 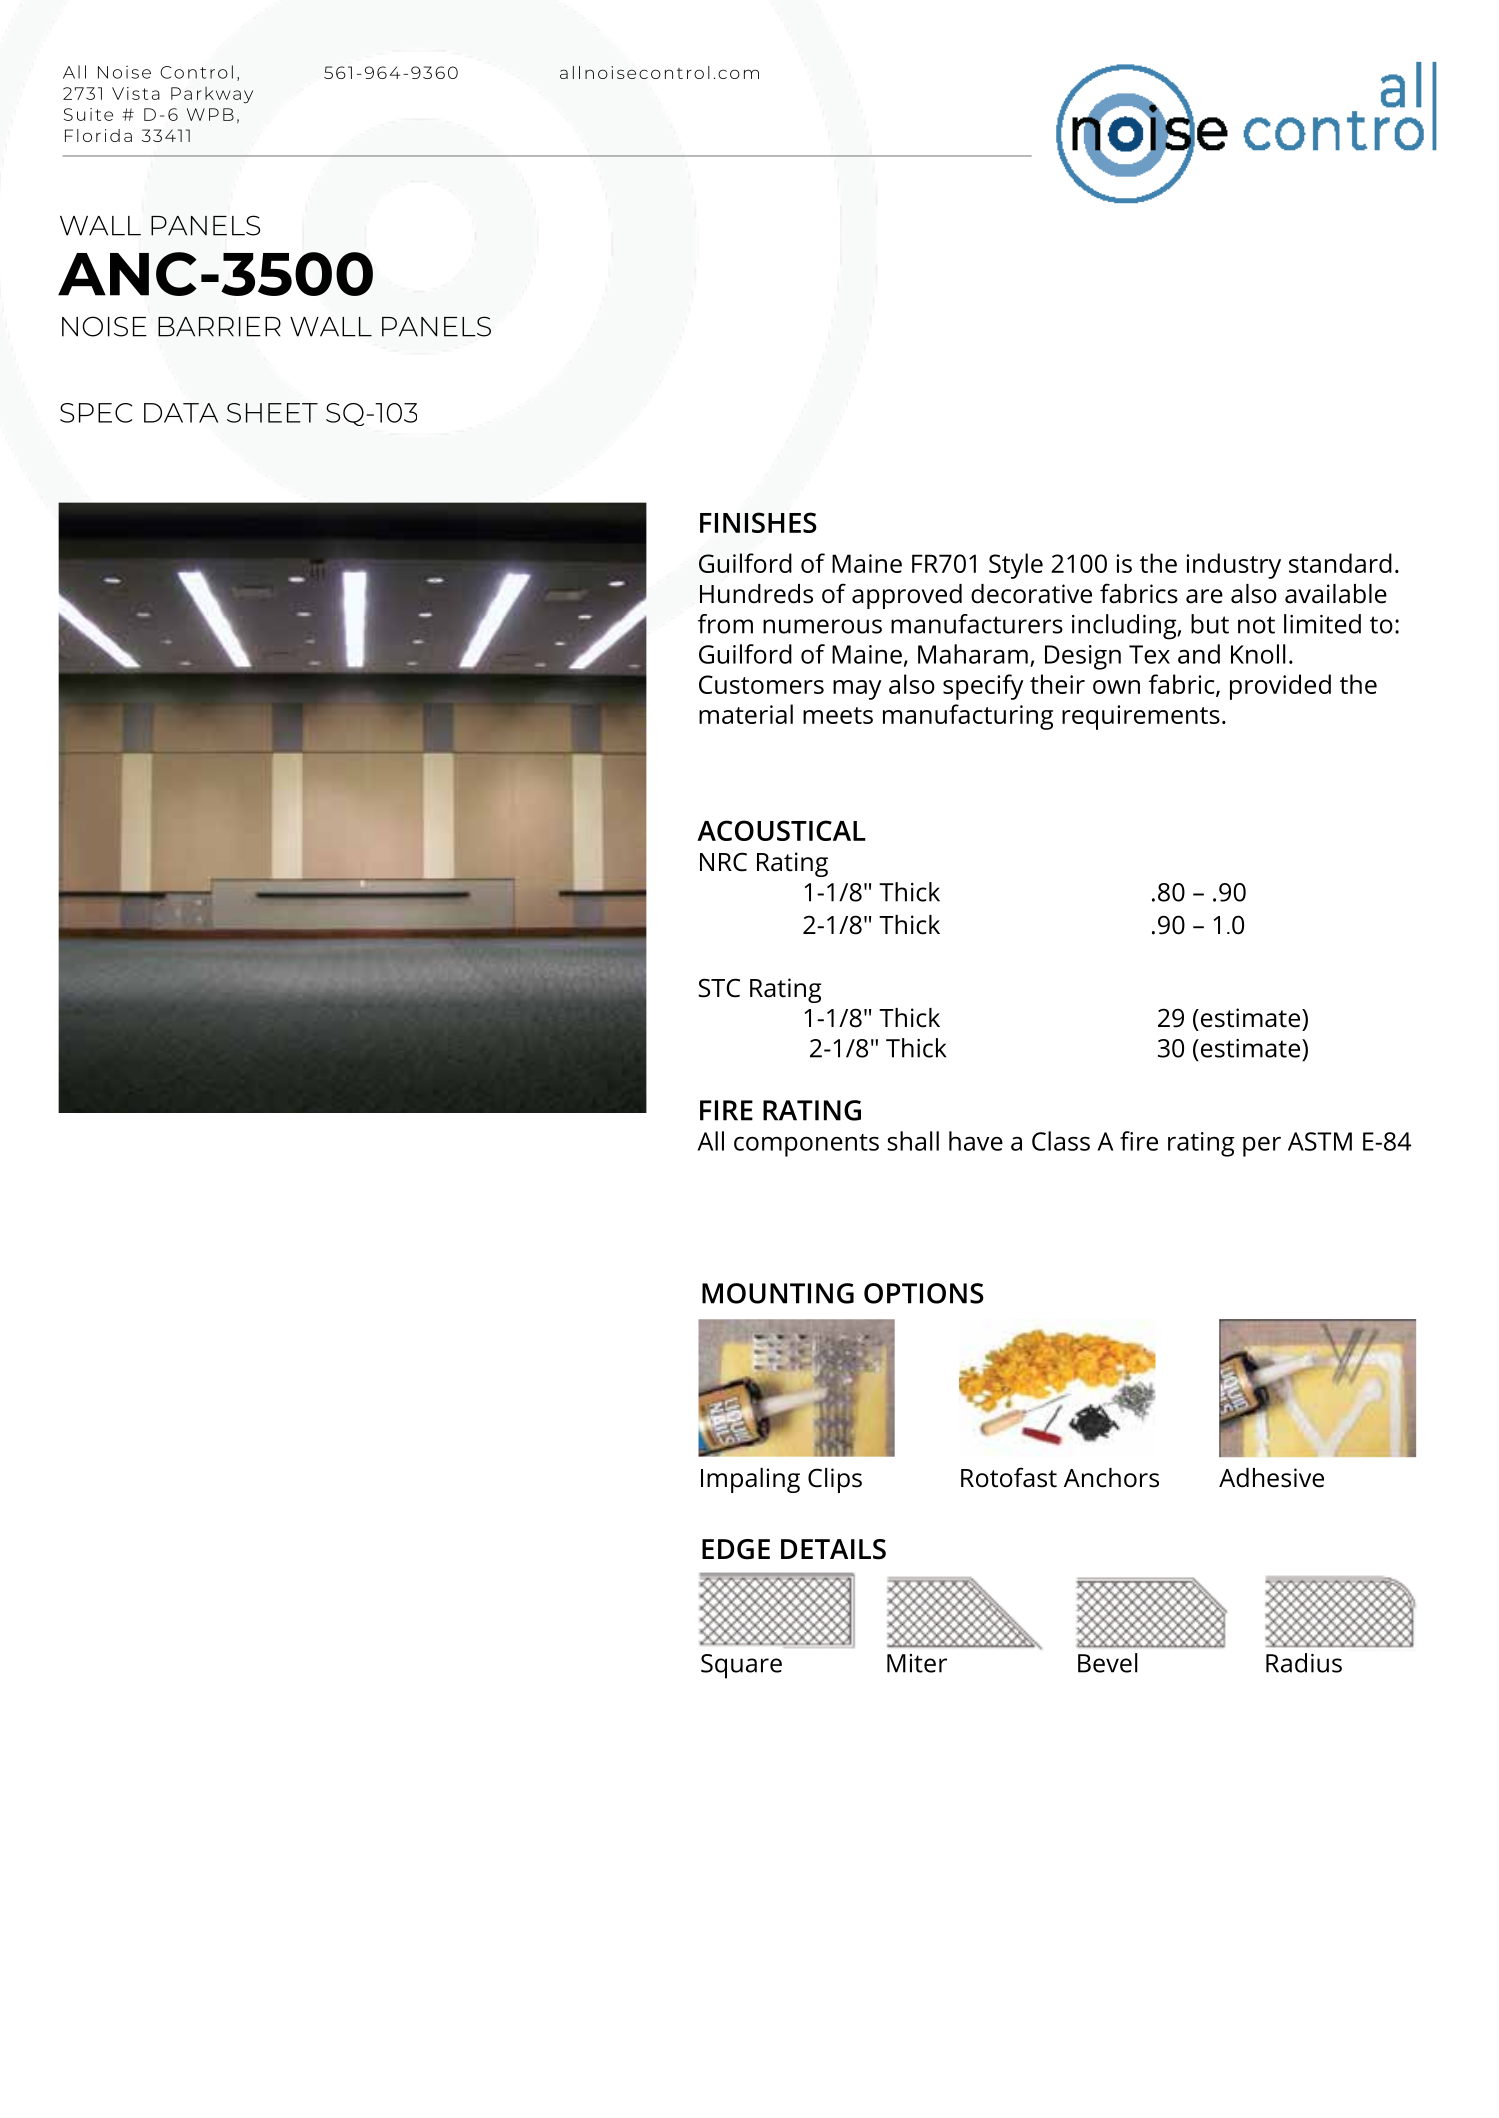 What do you see at coordinates (1233, 566) in the image?
I see `industry` at bounding box center [1233, 566].
